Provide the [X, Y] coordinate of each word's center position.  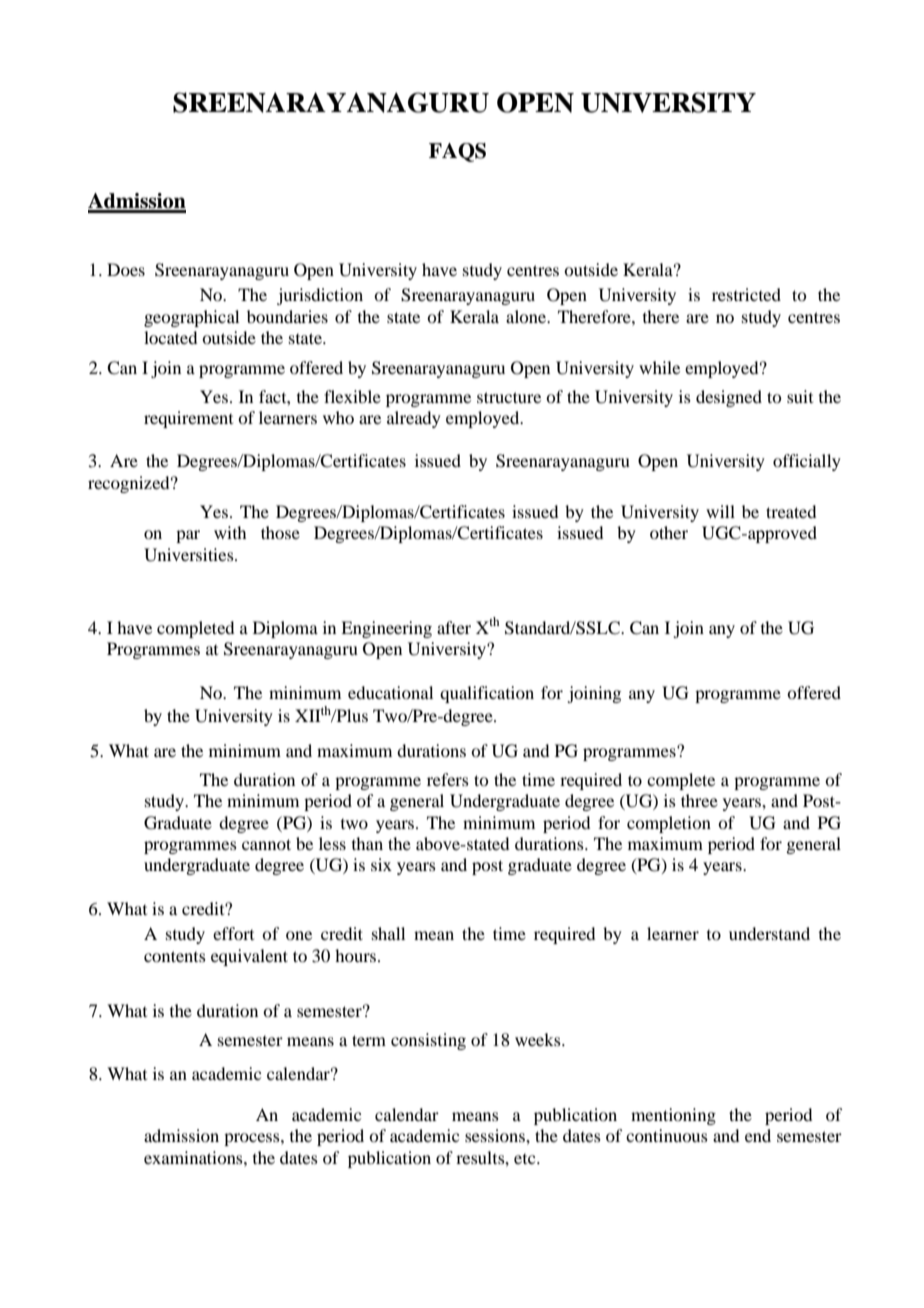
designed [729, 398]
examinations [194, 1157]
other [669, 532]
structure [509, 397]
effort [233, 933]
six [381, 864]
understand [769, 933]
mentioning [673, 1116]
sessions [496, 1135]
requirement [188, 419]
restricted [746, 294]
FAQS [457, 152]
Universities [190, 555]
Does [126, 269]
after [454, 627]
